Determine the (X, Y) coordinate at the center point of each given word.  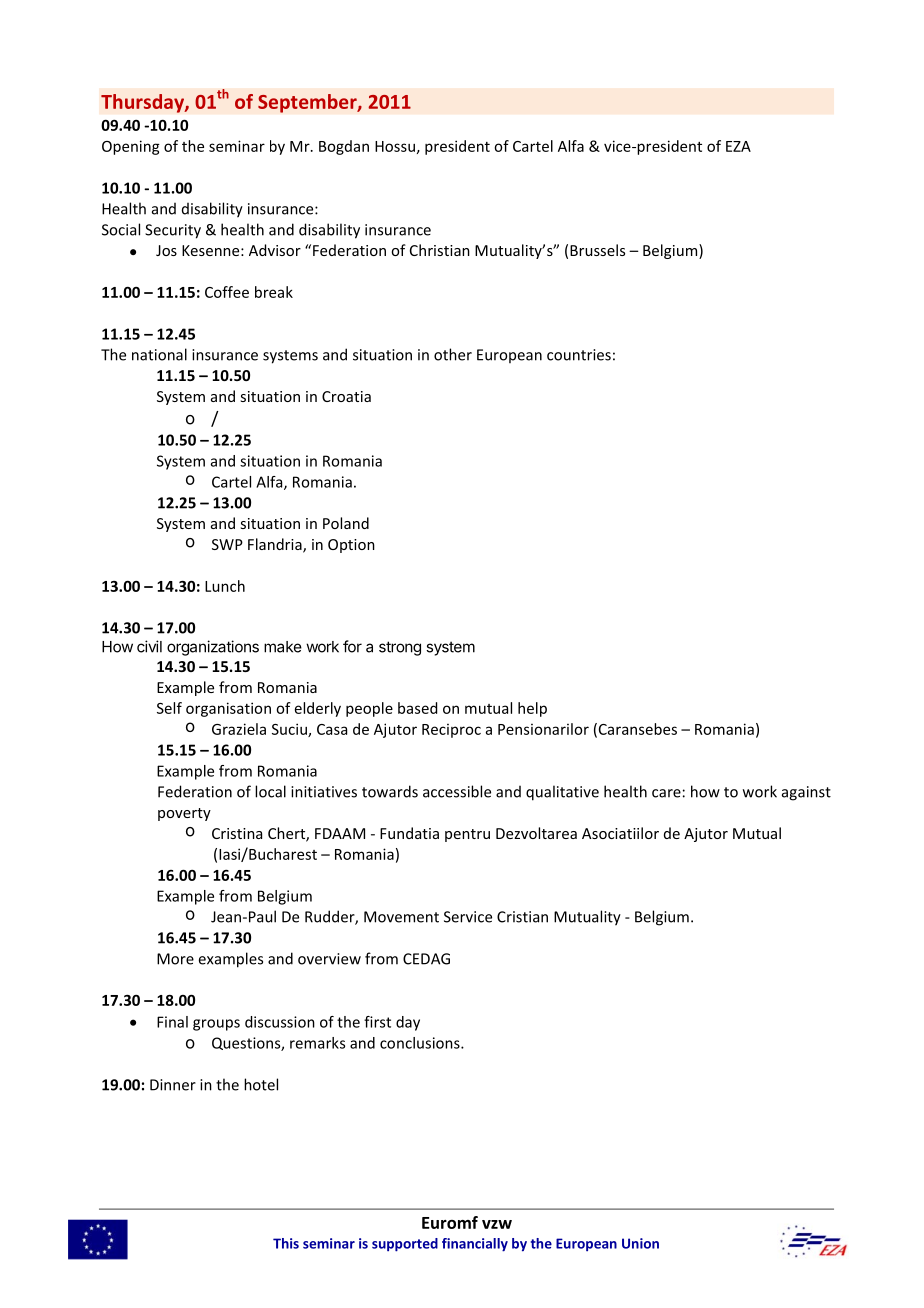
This (286, 1243)
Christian (440, 250)
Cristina (237, 833)
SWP (227, 544)
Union (640, 1243)
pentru (467, 835)
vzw (497, 1224)
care (666, 793)
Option (351, 546)
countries (579, 355)
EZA (738, 146)
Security (173, 231)
